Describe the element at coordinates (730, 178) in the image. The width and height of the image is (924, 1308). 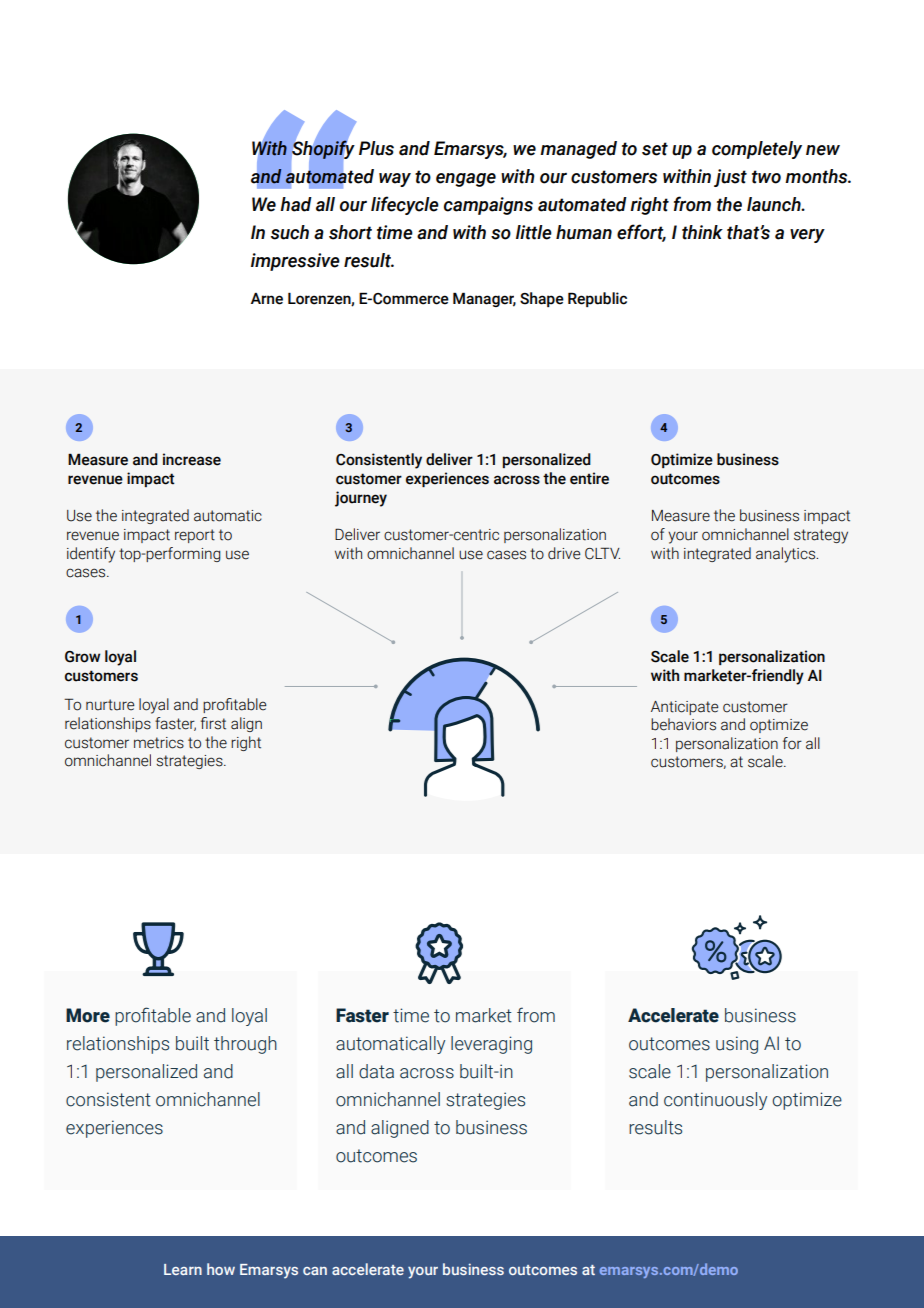
I see `just` at that location.
